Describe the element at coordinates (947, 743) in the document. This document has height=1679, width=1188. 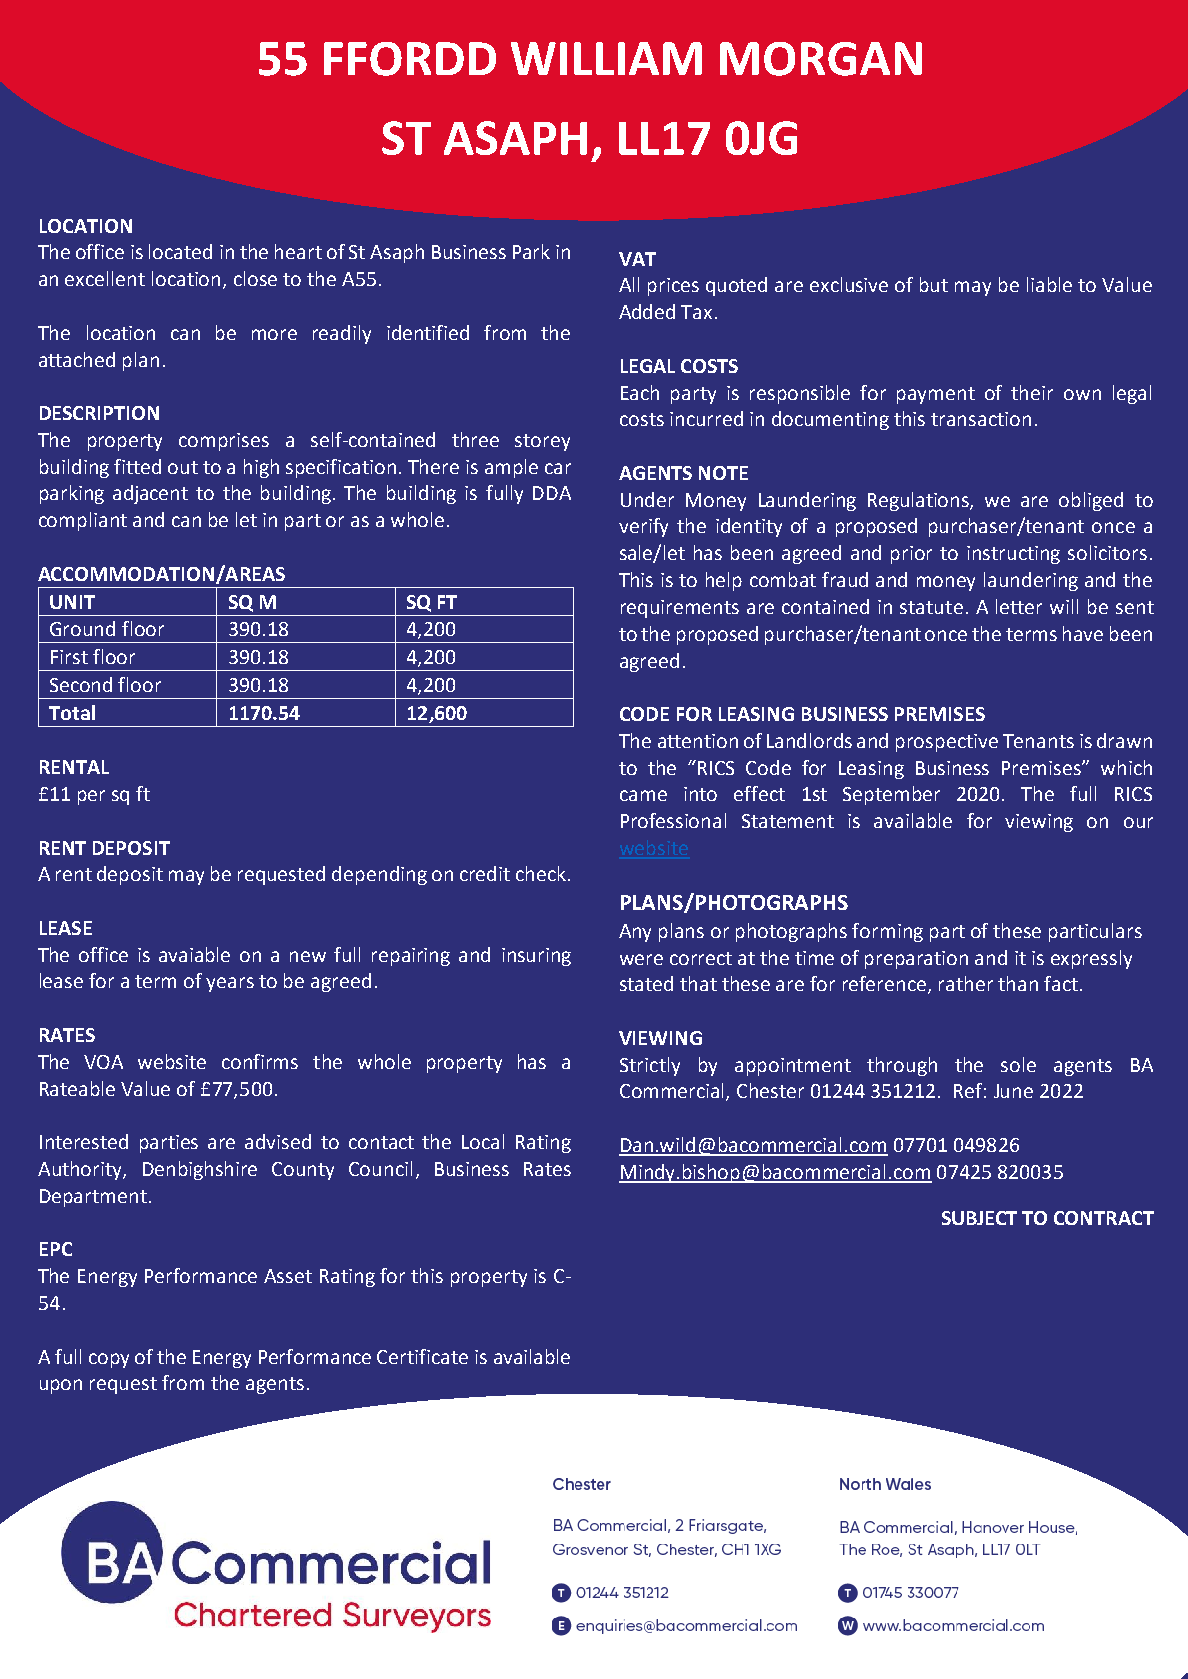
I see `prospective` at that location.
